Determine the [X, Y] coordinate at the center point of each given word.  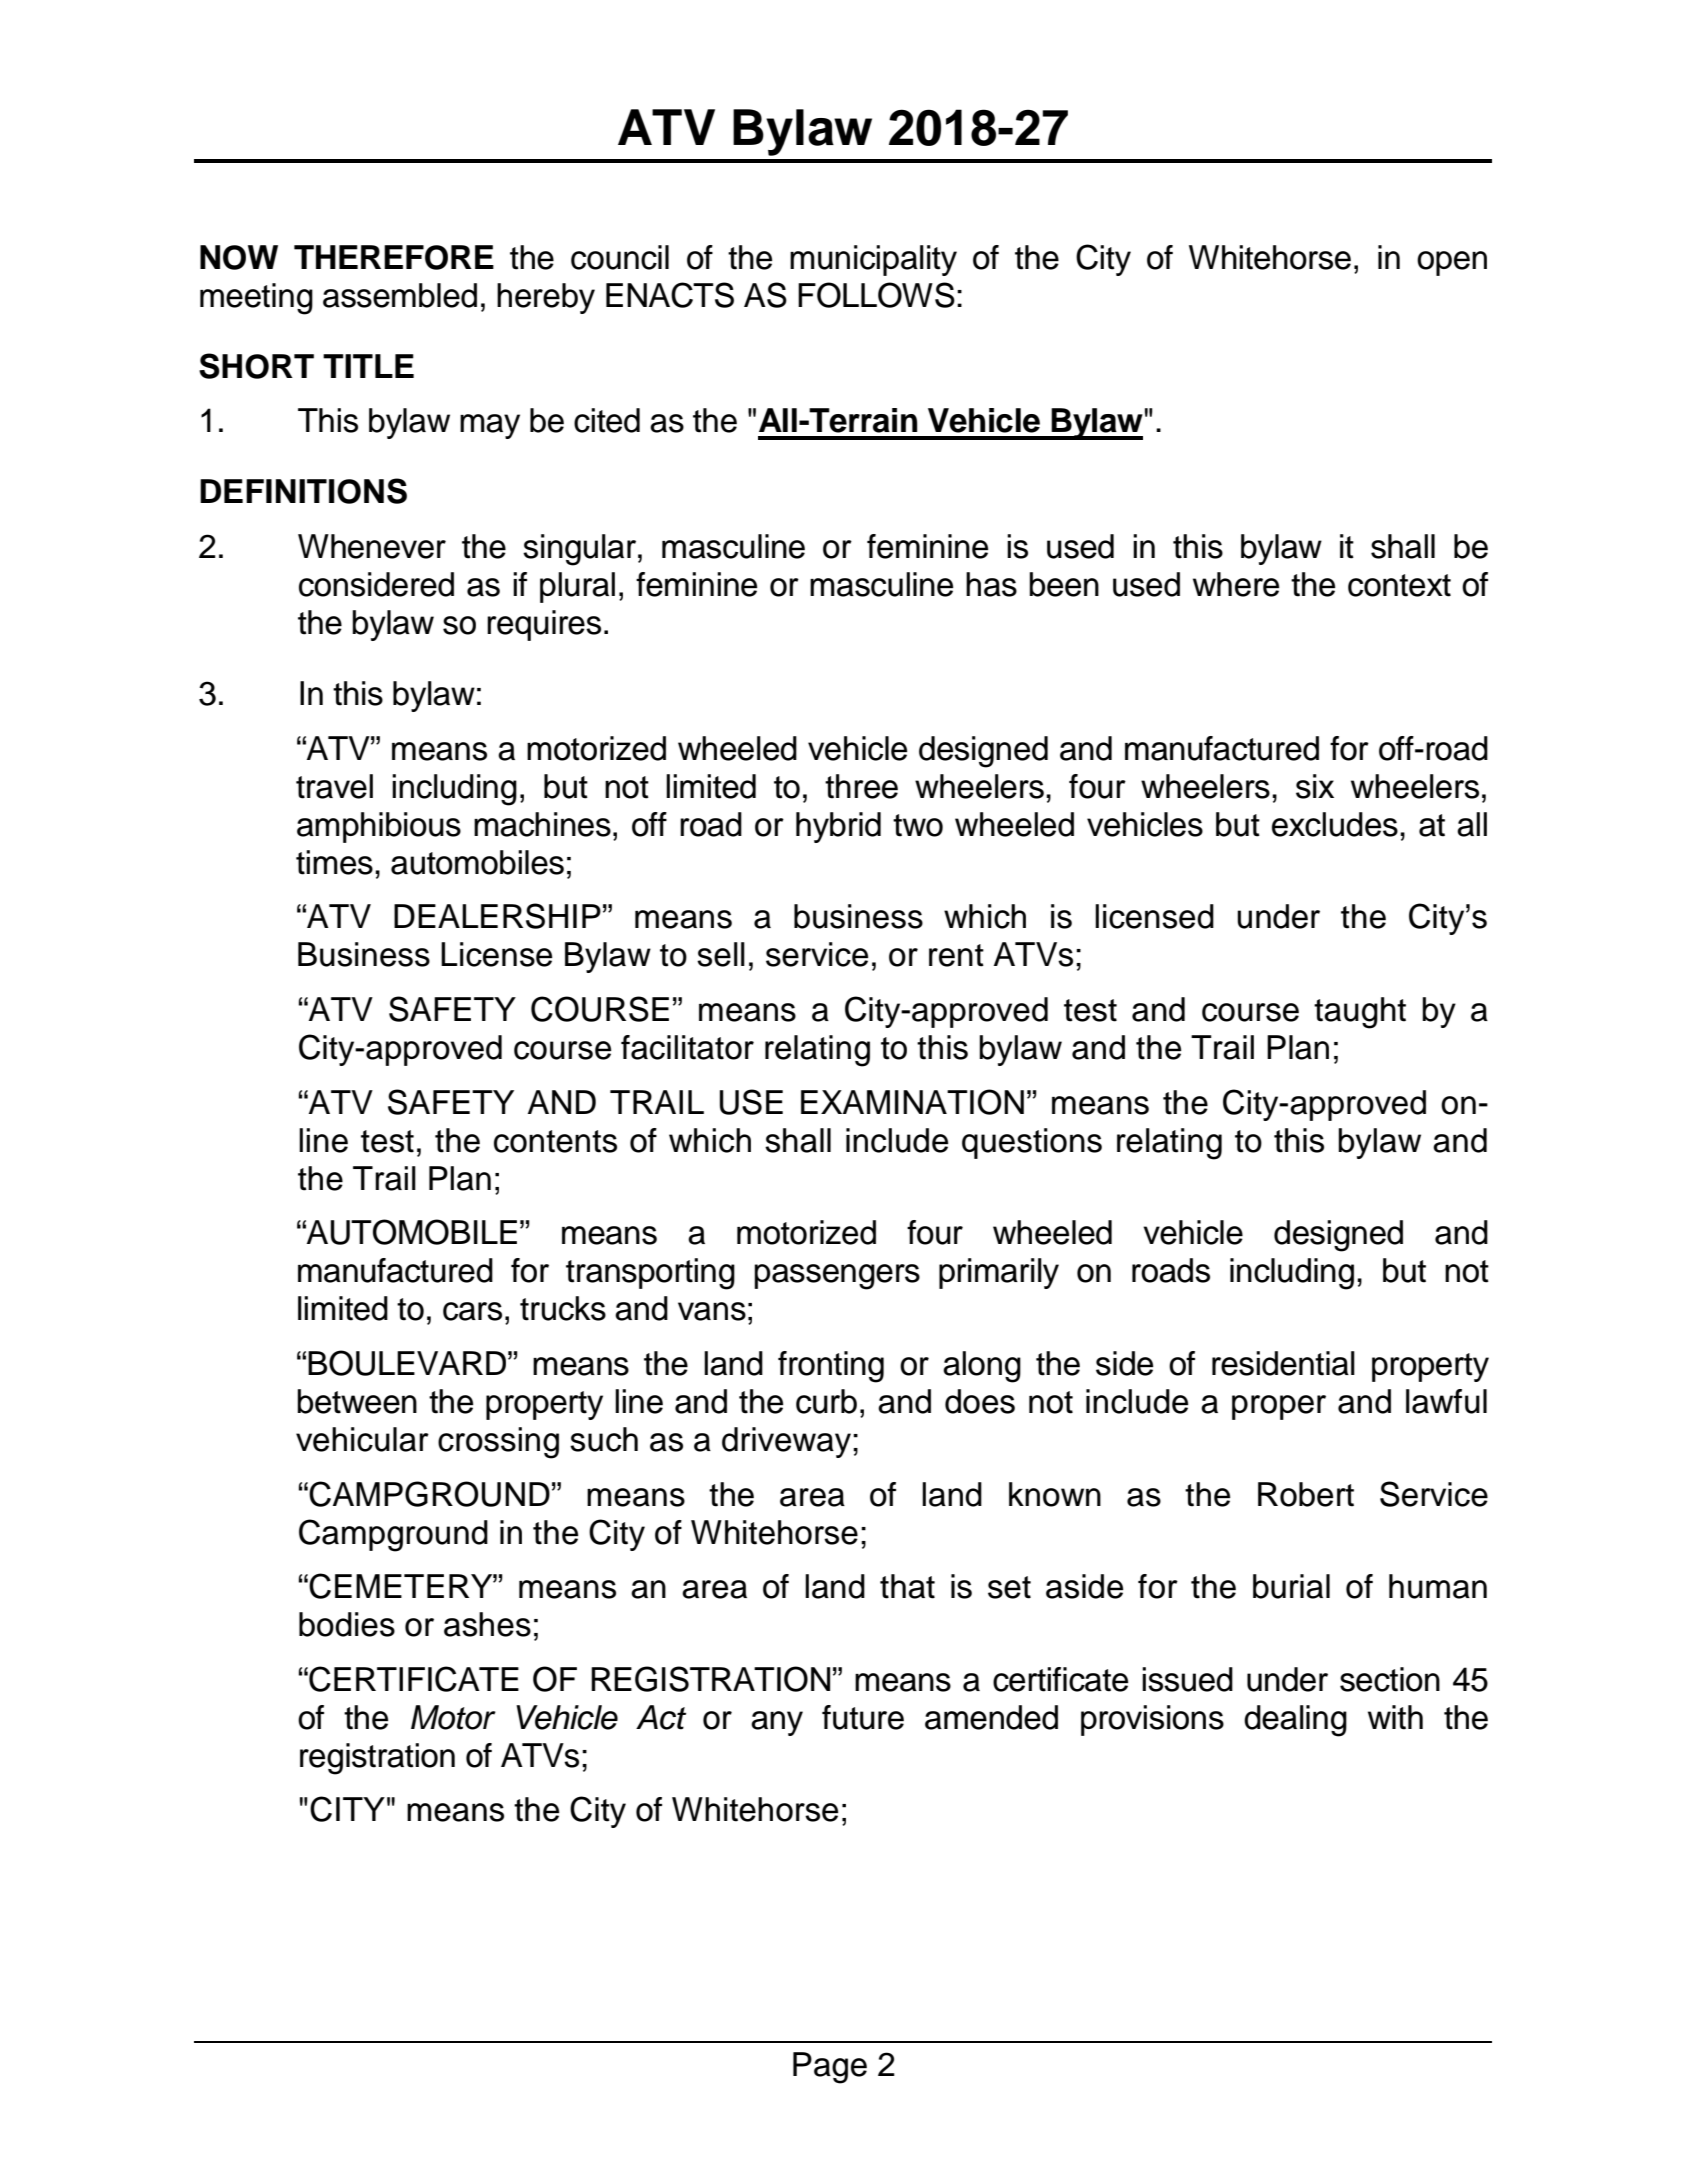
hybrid [838, 827]
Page [830, 2068]
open [1452, 263]
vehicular [362, 1439]
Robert [1306, 1494]
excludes [1335, 824]
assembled [400, 295]
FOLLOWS [876, 295]
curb [826, 1401]
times [334, 862]
